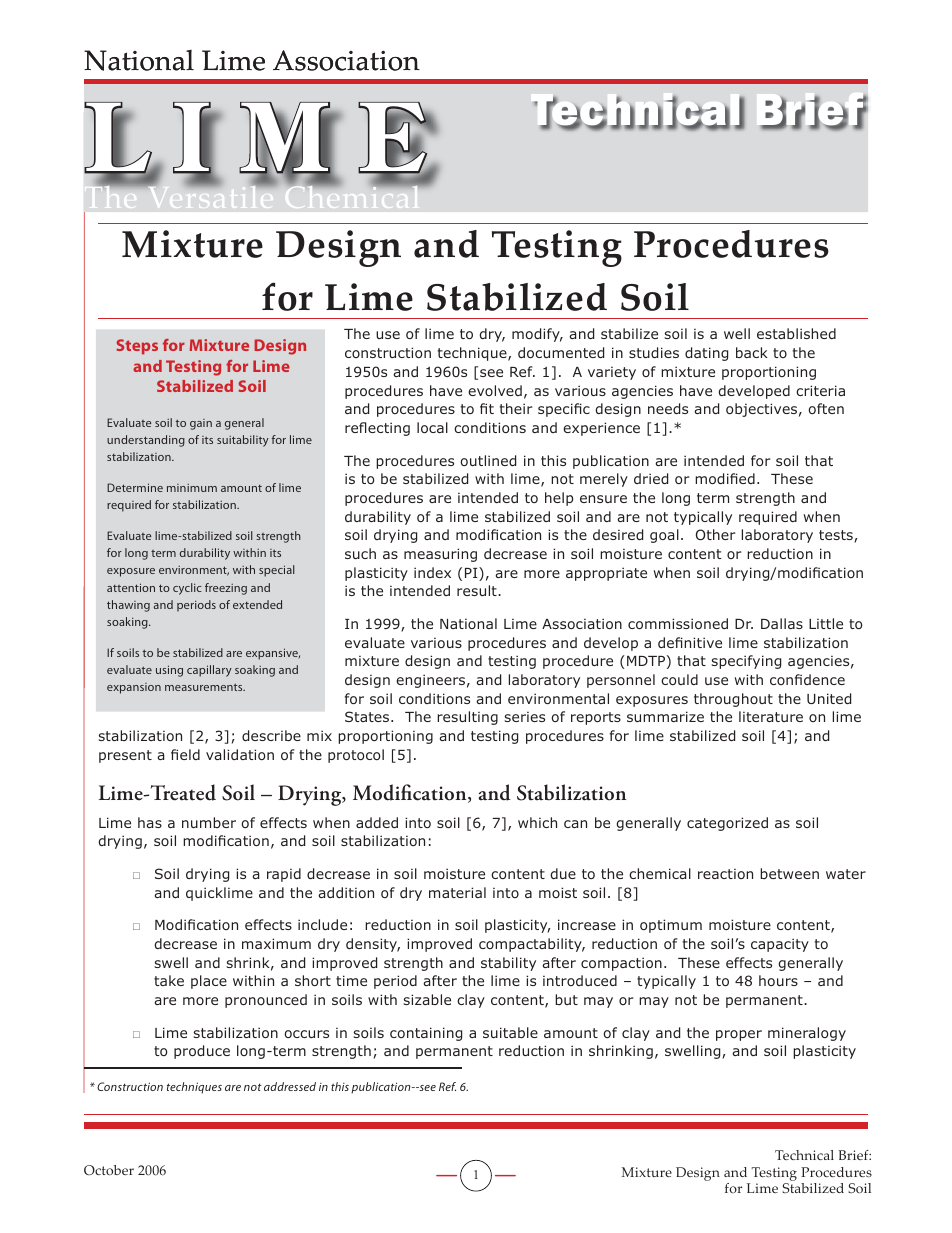 This screenshot has height=1233, width=952. Describe the element at coordinates (510, 1032) in the screenshot. I see `suitable` at that location.
